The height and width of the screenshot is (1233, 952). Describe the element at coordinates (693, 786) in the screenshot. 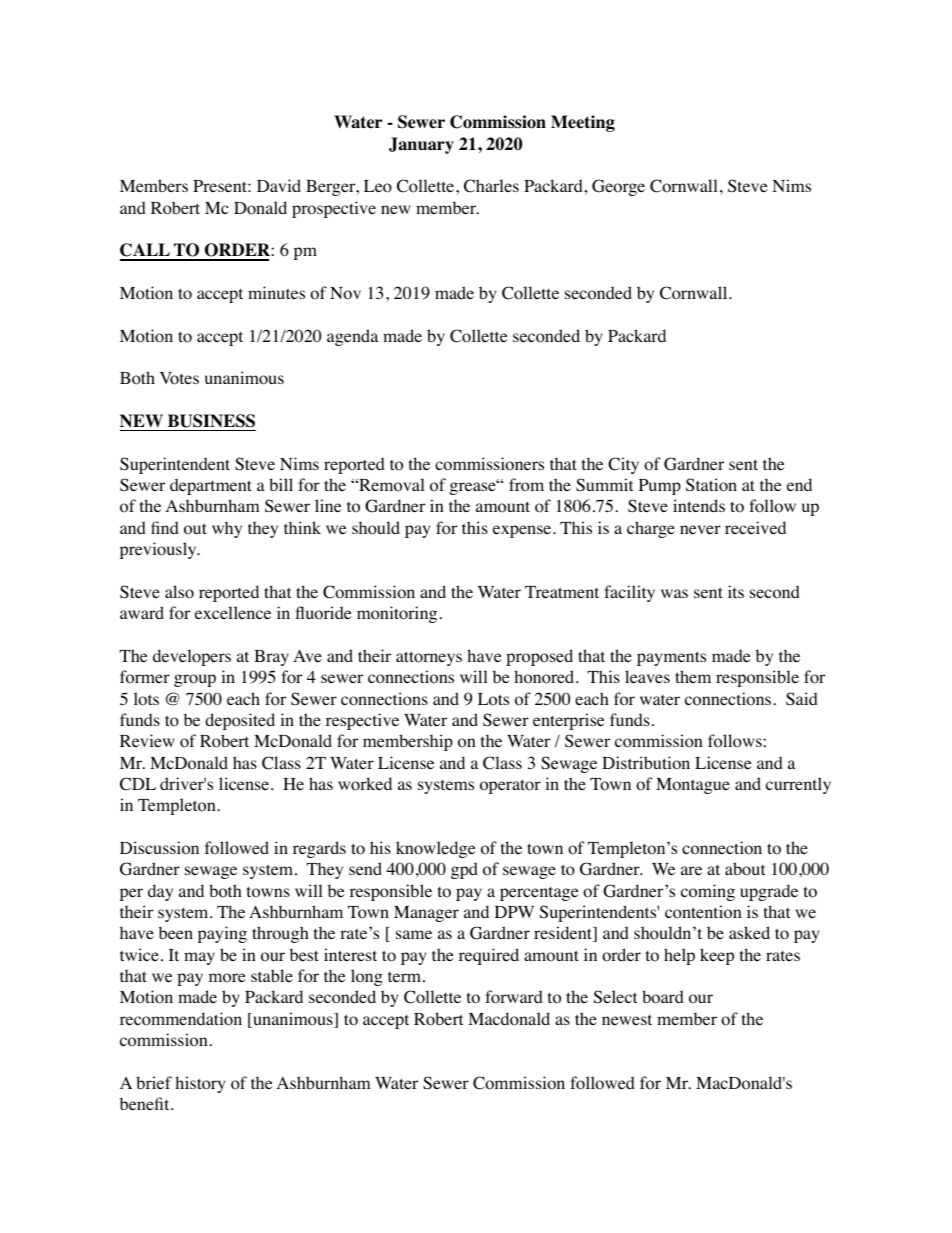

I see `Montague` at that location.
